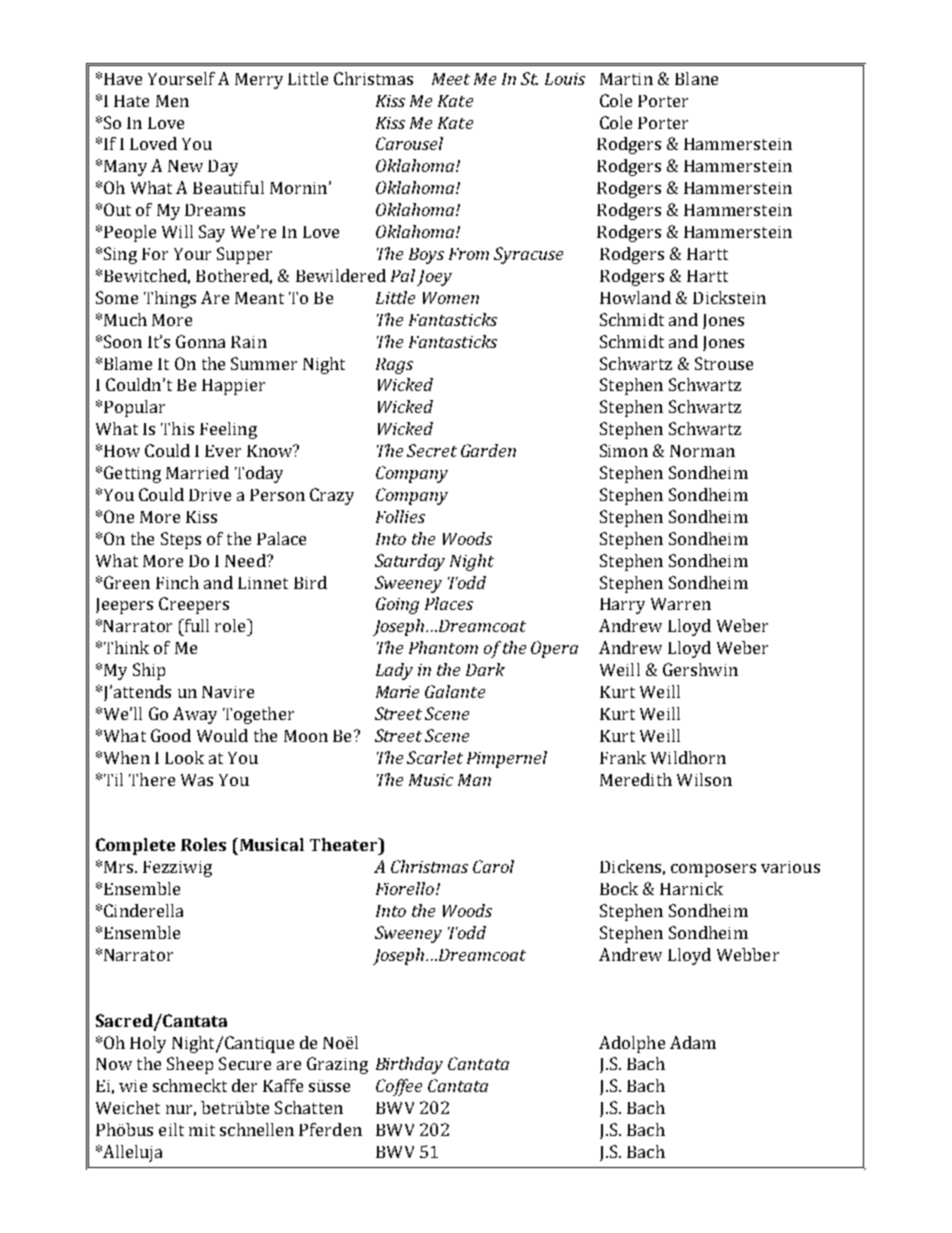  What do you see at coordinates (399, 1087) in the document?
I see `Coffee` at bounding box center [399, 1087].
